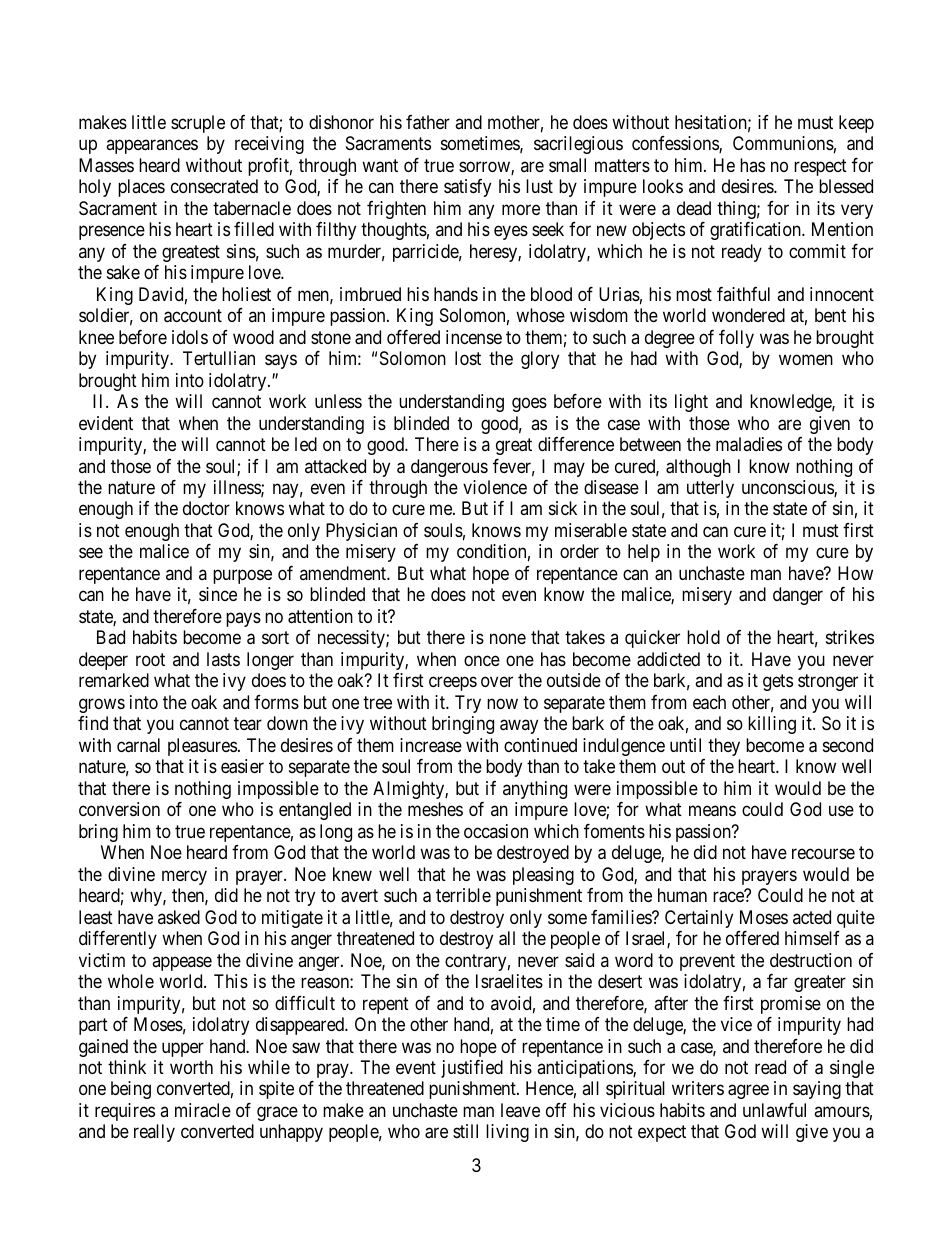 The image size is (952, 1233). What do you see at coordinates (485, 168) in the screenshot?
I see `sorrow` at bounding box center [485, 168].
